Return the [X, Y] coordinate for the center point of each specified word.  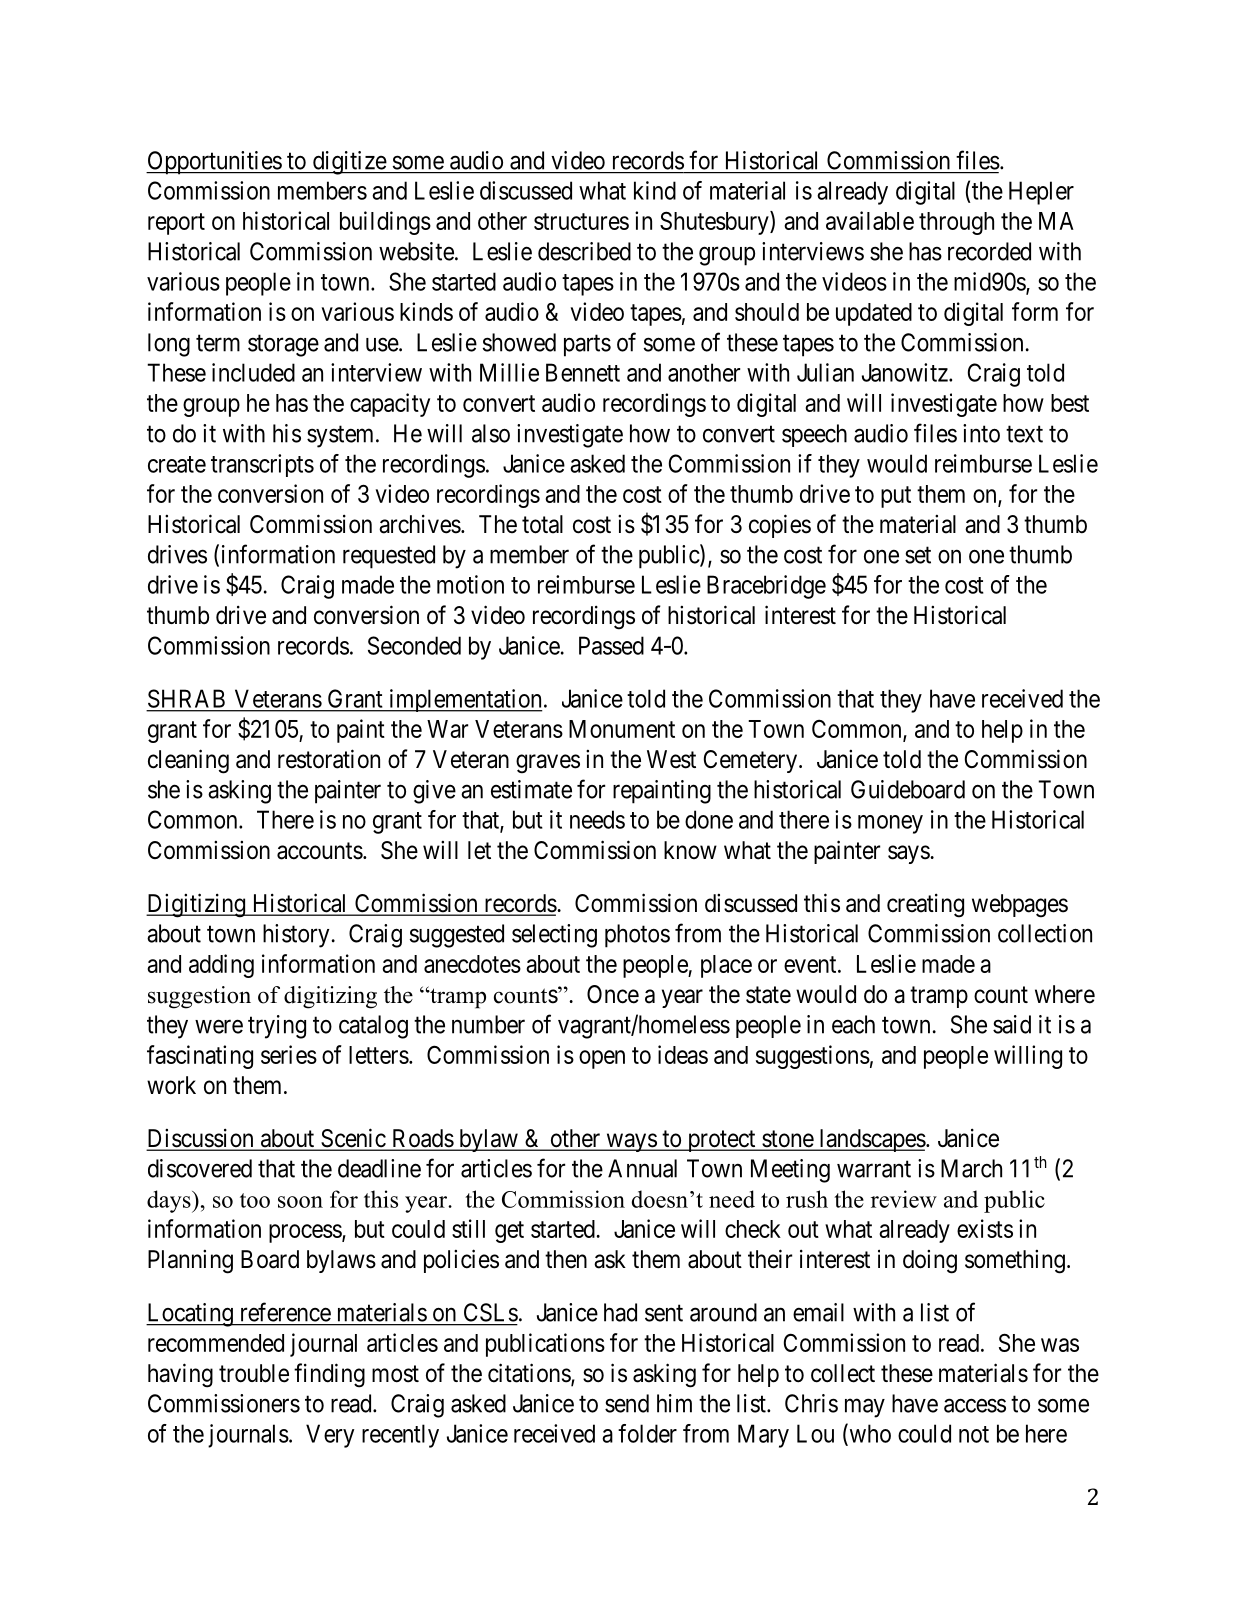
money [890, 824]
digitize [349, 163]
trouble [254, 1373]
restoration [329, 759]
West [671, 759]
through [956, 223]
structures [581, 221]
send [627, 1403]
